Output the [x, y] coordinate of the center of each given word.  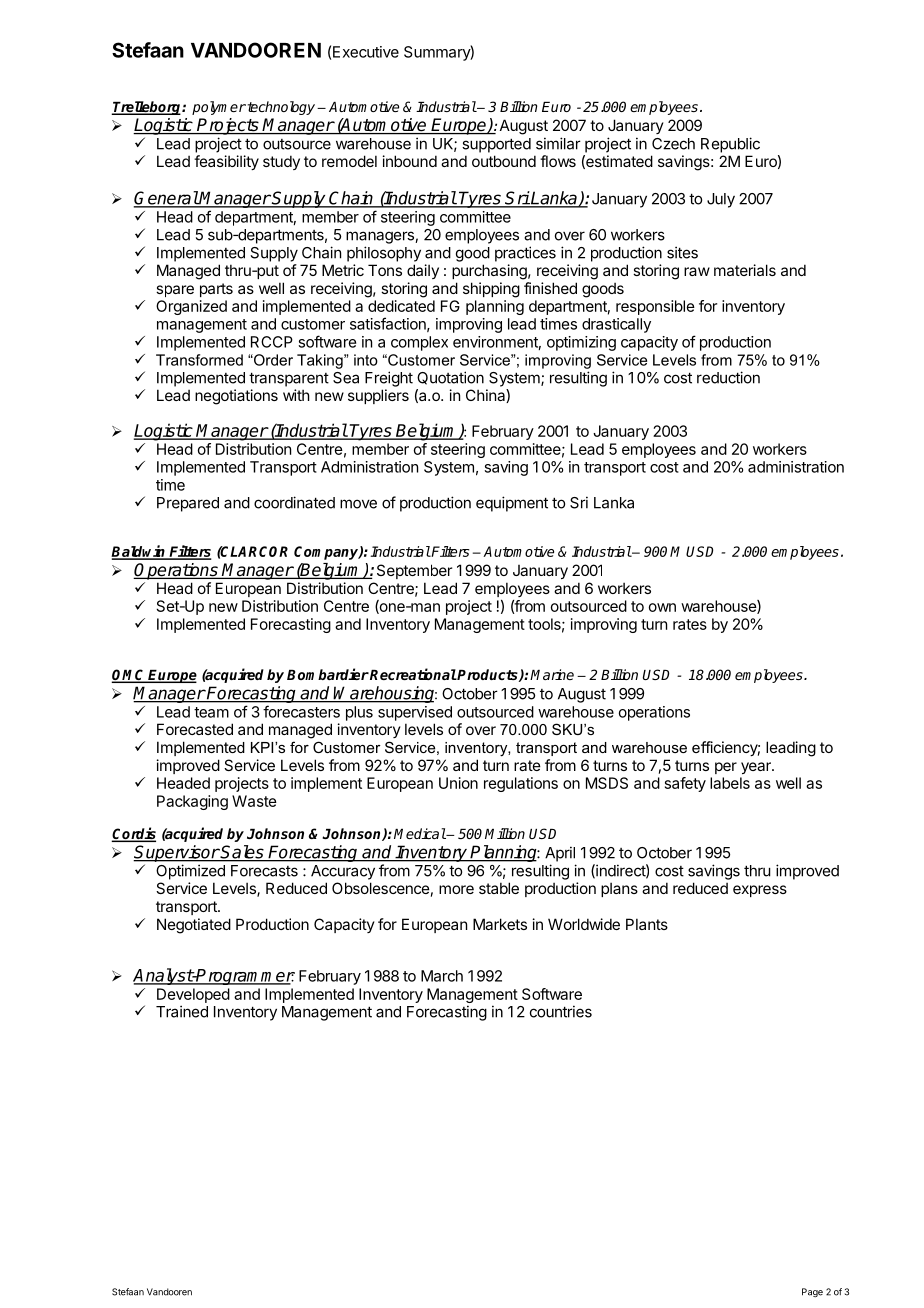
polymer [219, 108]
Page [812, 1292]
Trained [182, 1011]
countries [561, 1011]
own [662, 607]
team [211, 712]
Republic [730, 145]
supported [496, 145]
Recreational [412, 674]
